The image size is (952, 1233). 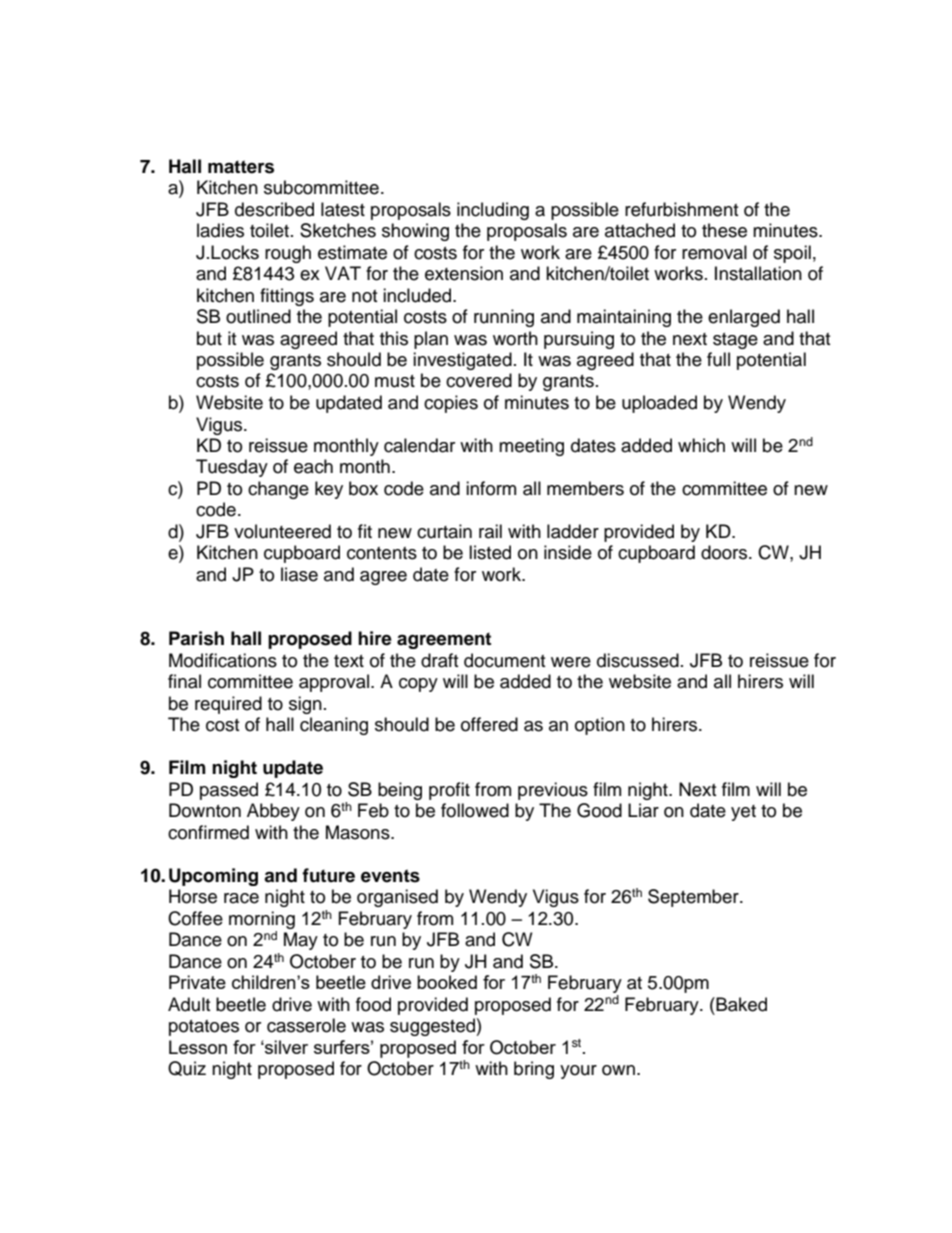 What do you see at coordinates (681, 209) in the screenshot?
I see `refurbishment` at bounding box center [681, 209].
